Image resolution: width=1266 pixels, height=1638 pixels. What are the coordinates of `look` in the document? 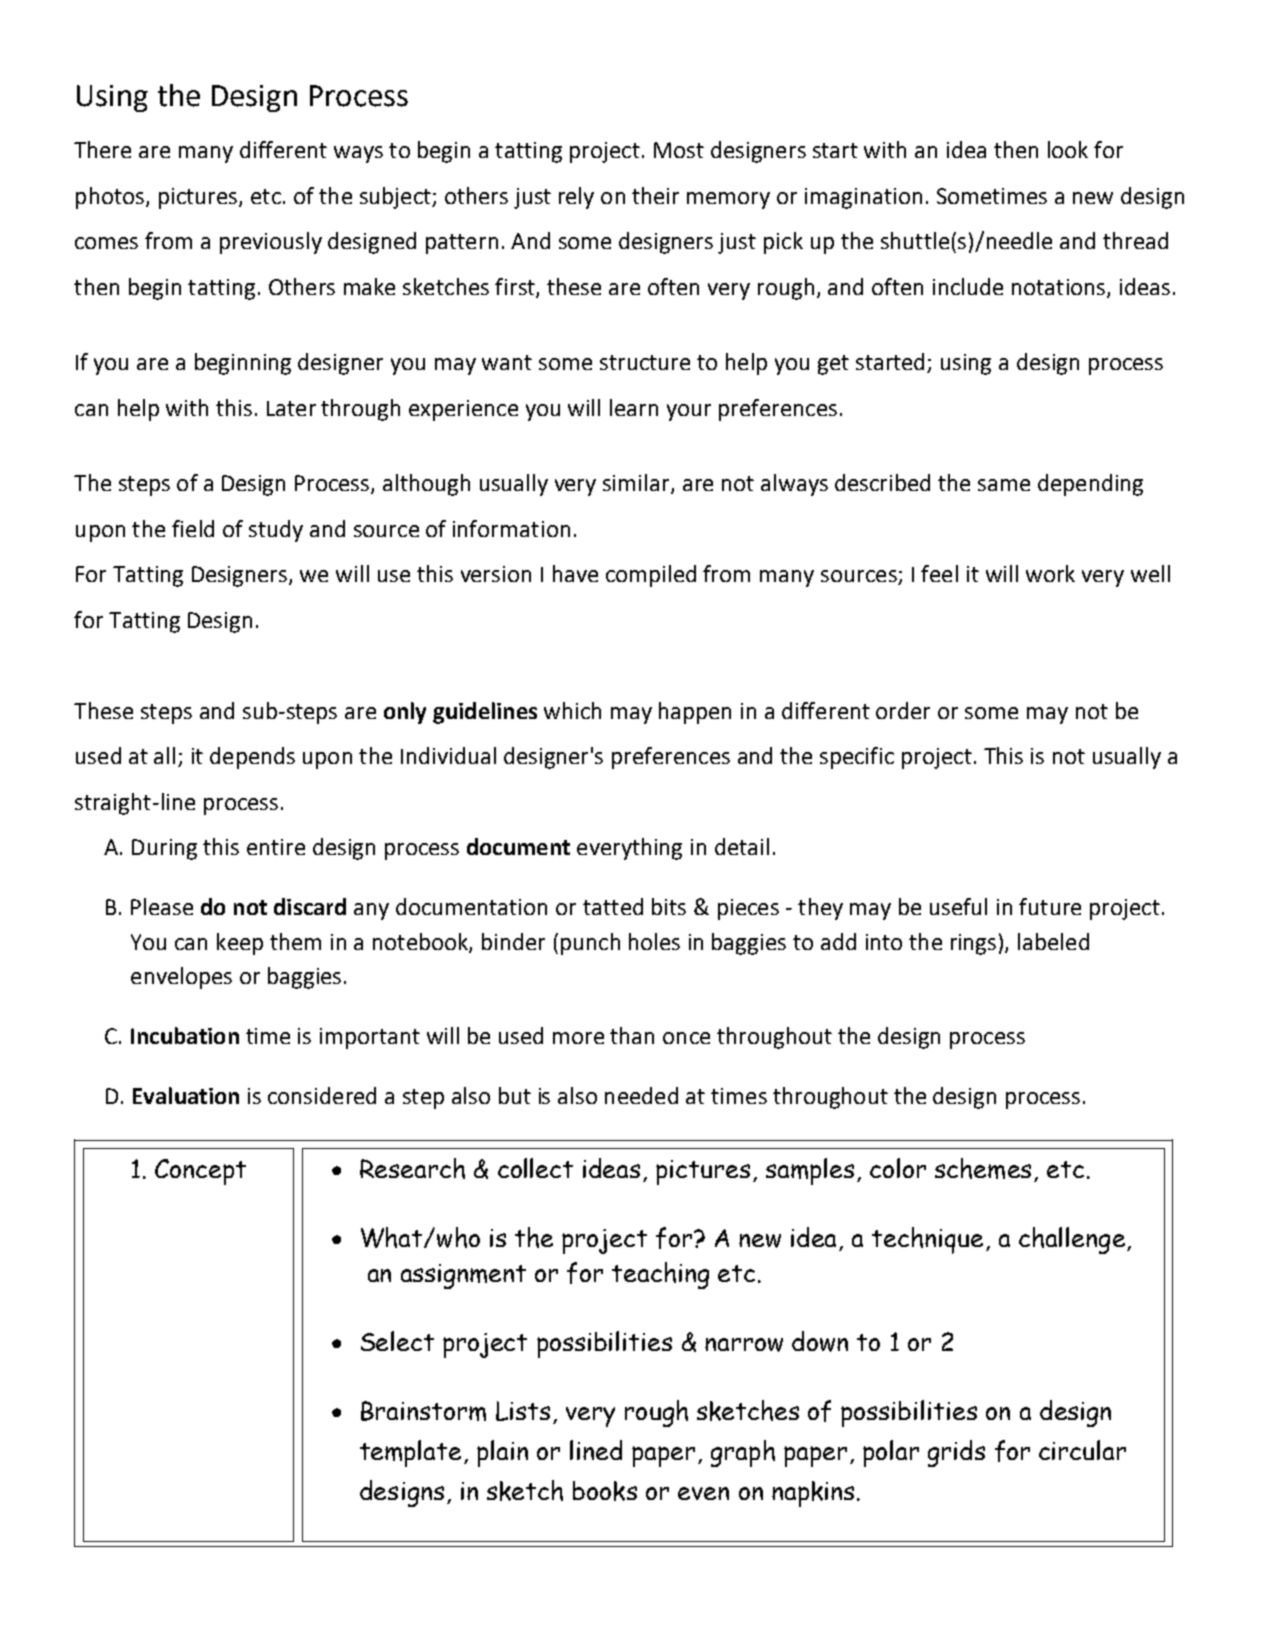 It's located at (1068, 149).
